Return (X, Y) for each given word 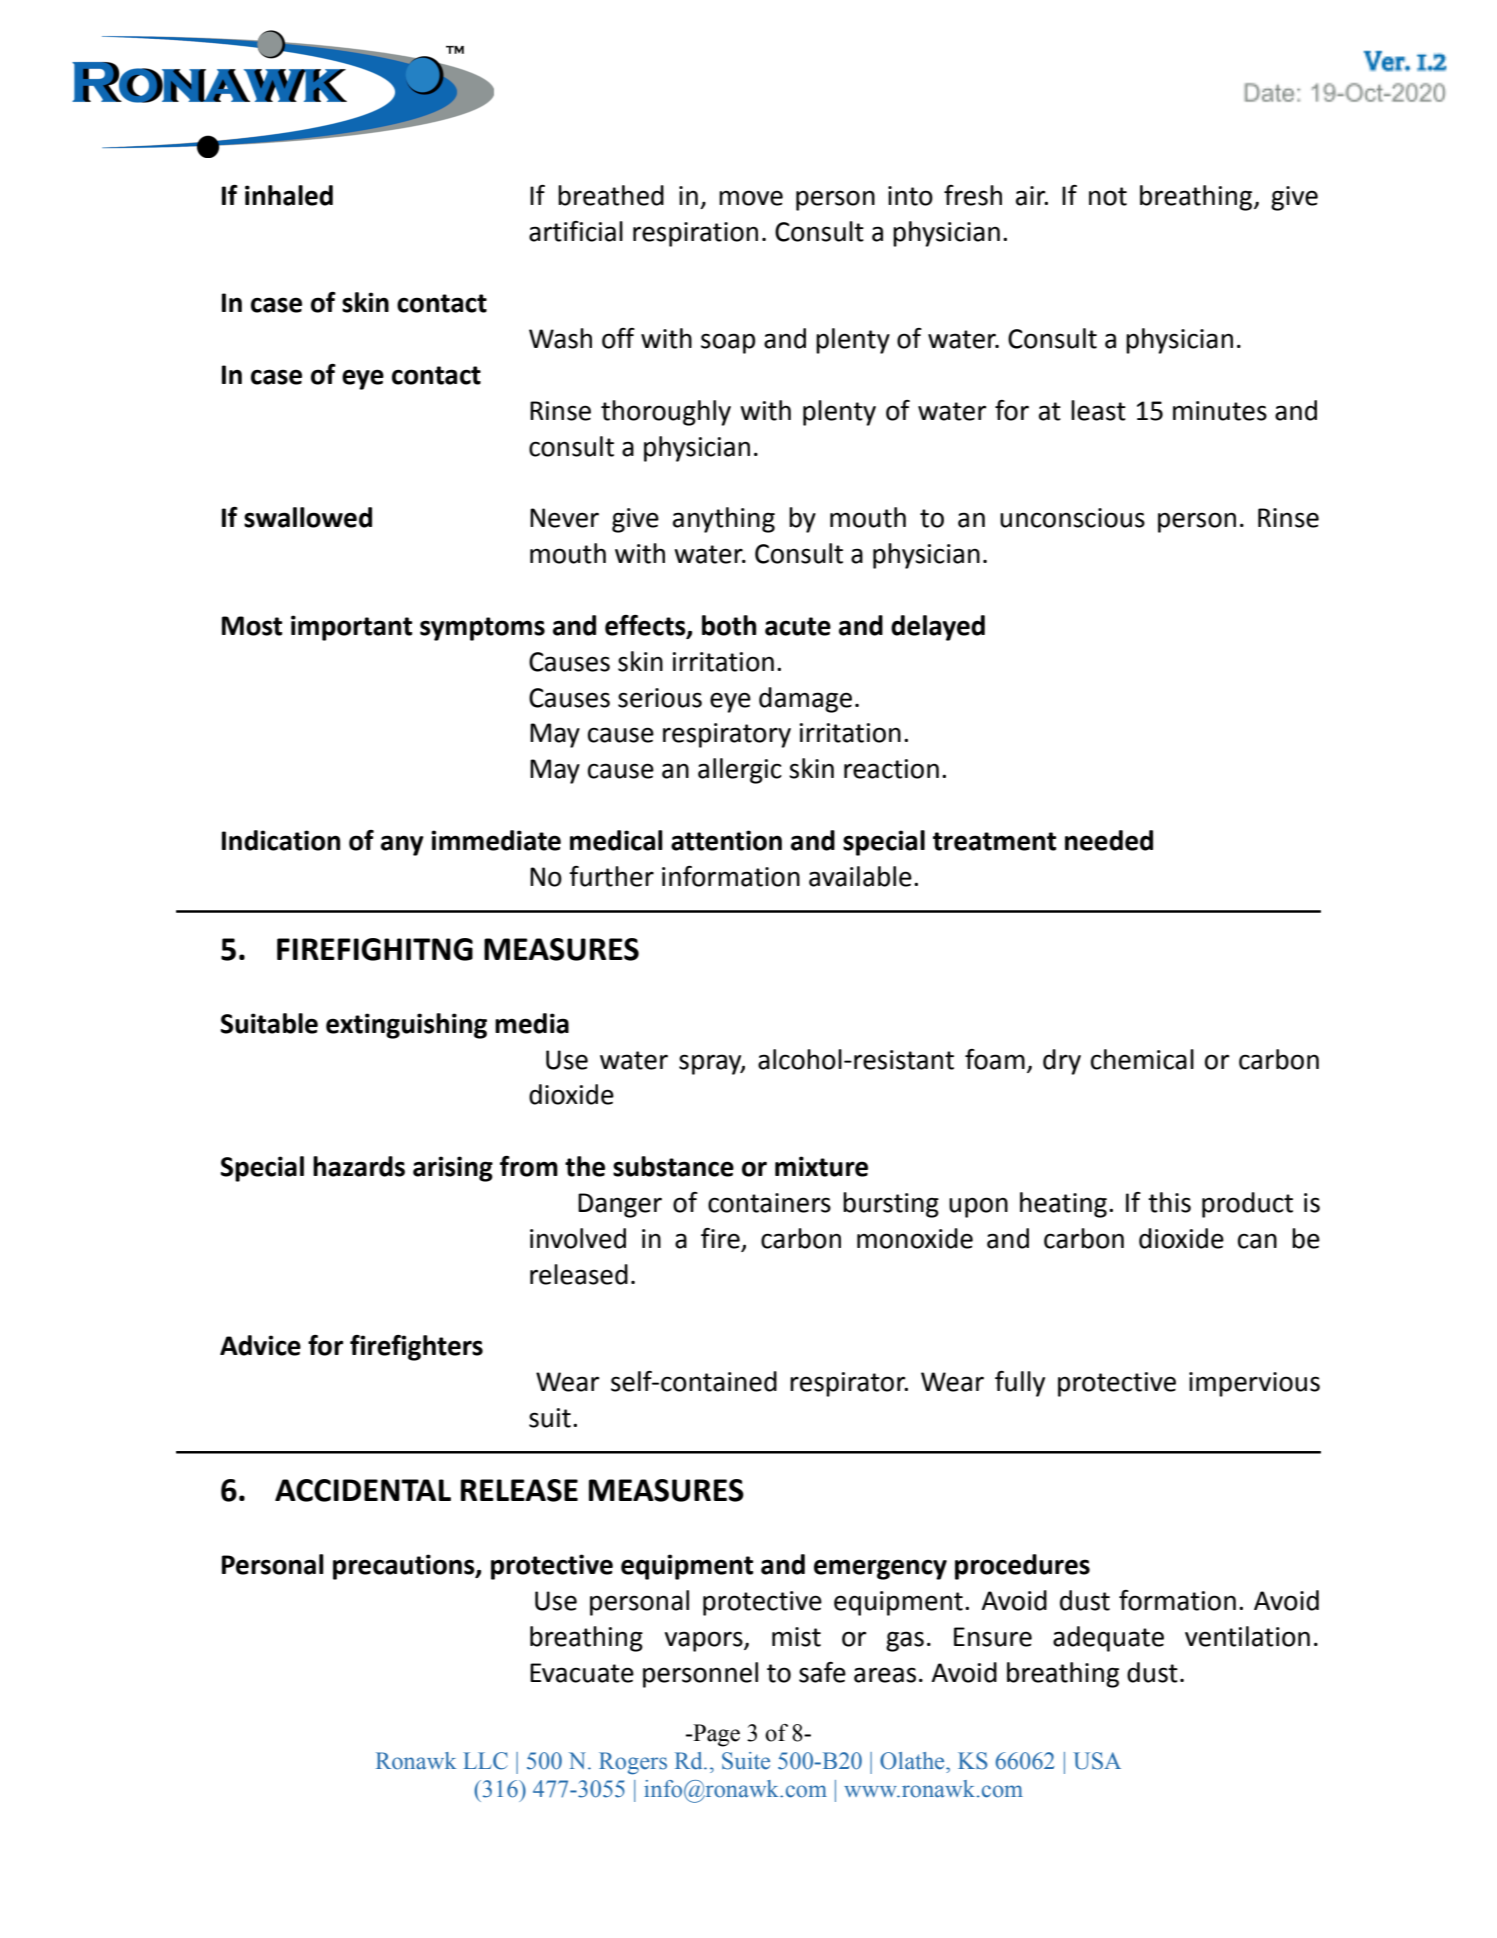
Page (715, 1735)
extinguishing (406, 1026)
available (860, 876)
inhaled (289, 195)
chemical (1142, 1059)
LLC (485, 1761)
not (1108, 196)
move (751, 198)
